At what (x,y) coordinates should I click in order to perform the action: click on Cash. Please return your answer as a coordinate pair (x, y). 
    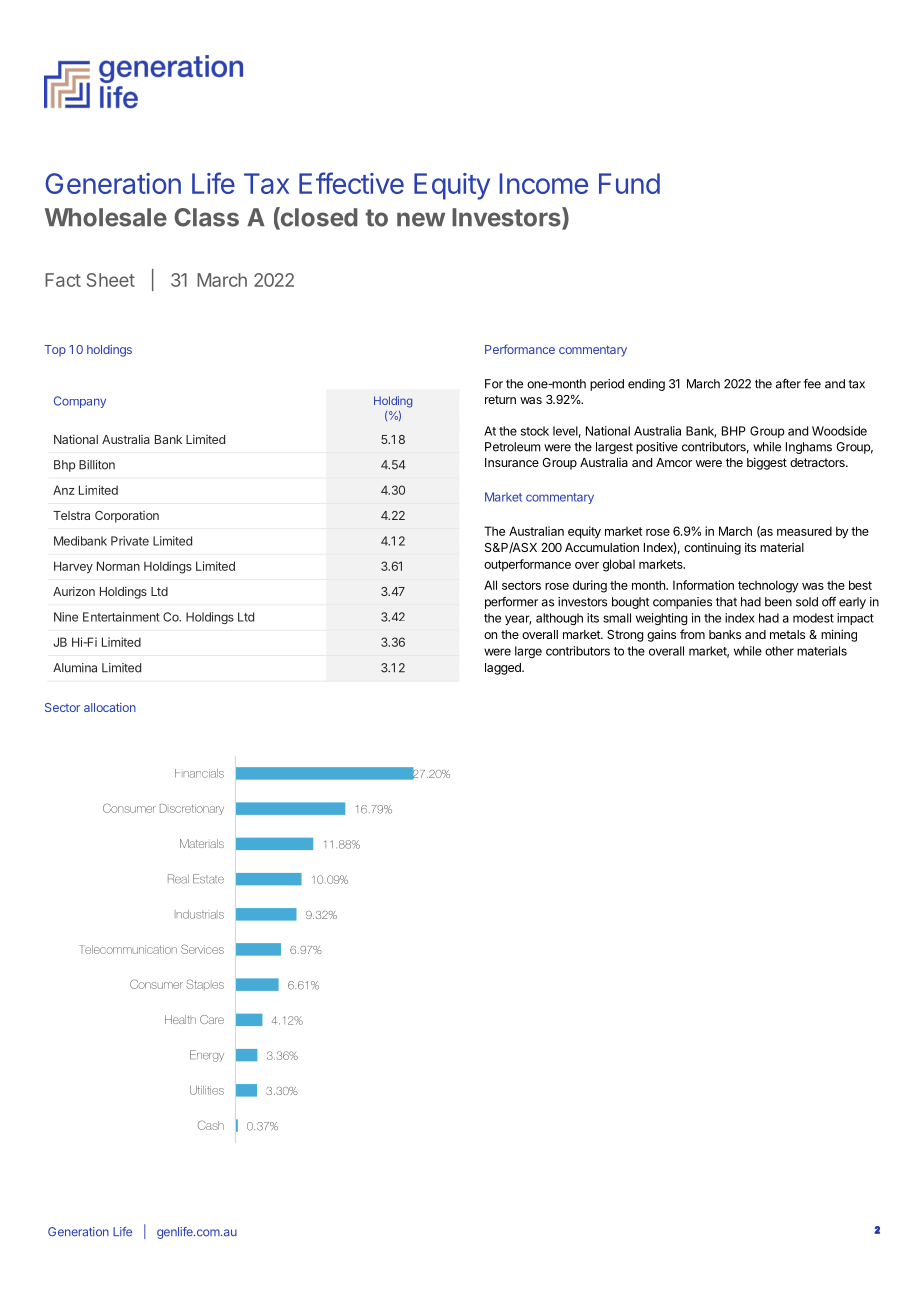
    Looking at the image, I should click on (211, 1125).
